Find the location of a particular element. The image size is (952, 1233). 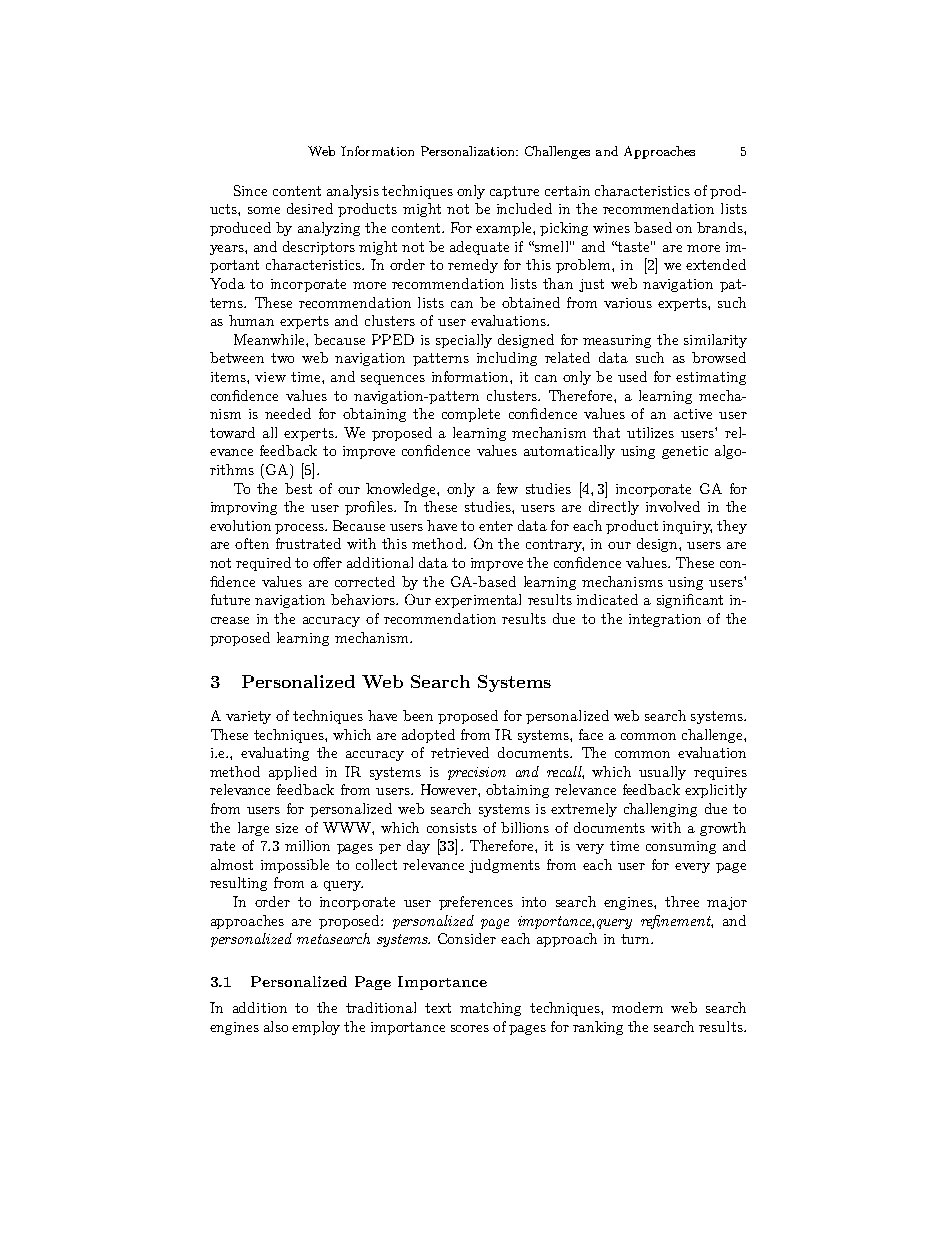

Personalization is located at coordinates (469, 151).
